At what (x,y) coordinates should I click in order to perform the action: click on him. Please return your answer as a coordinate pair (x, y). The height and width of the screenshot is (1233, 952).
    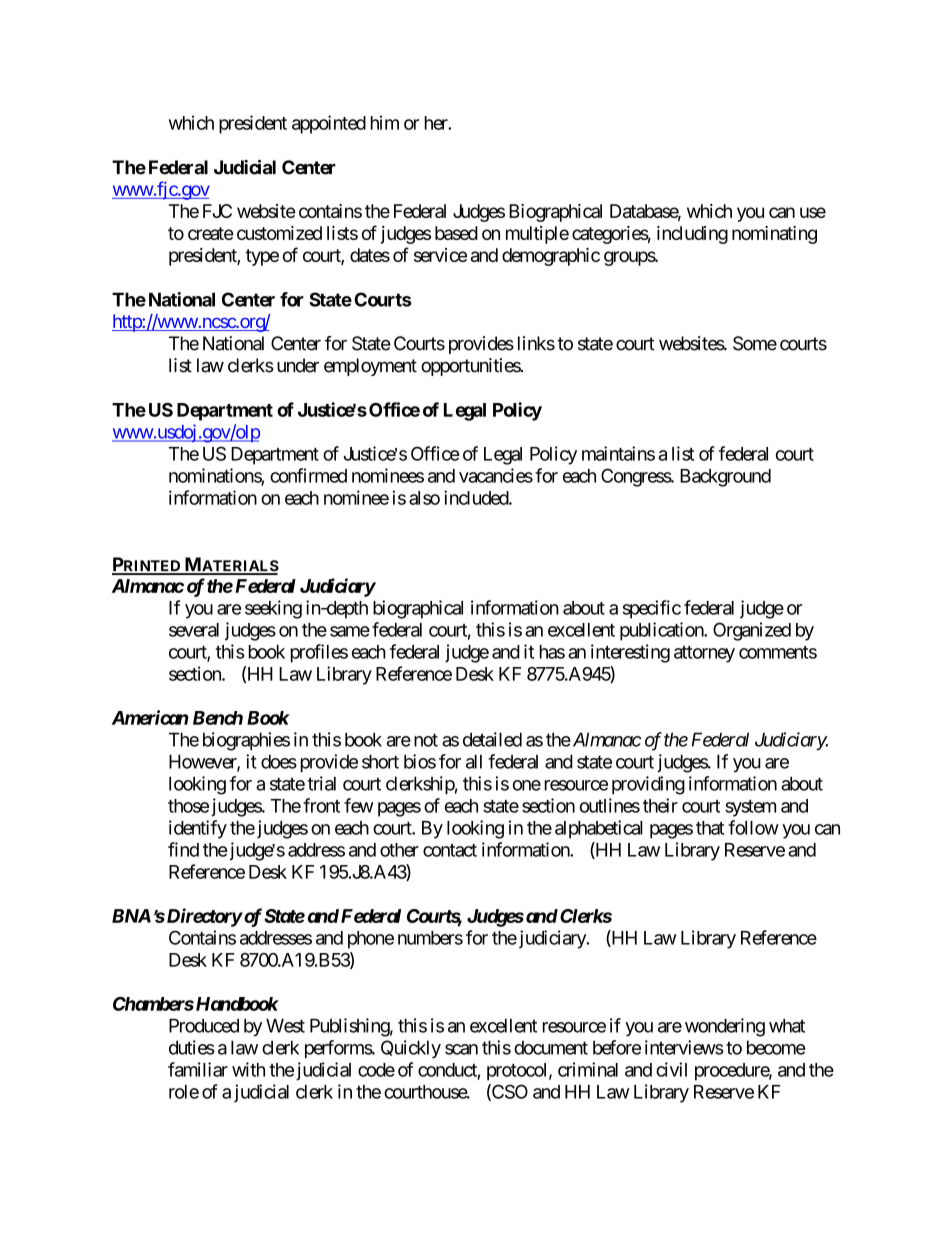
    Looking at the image, I should click on (385, 122).
